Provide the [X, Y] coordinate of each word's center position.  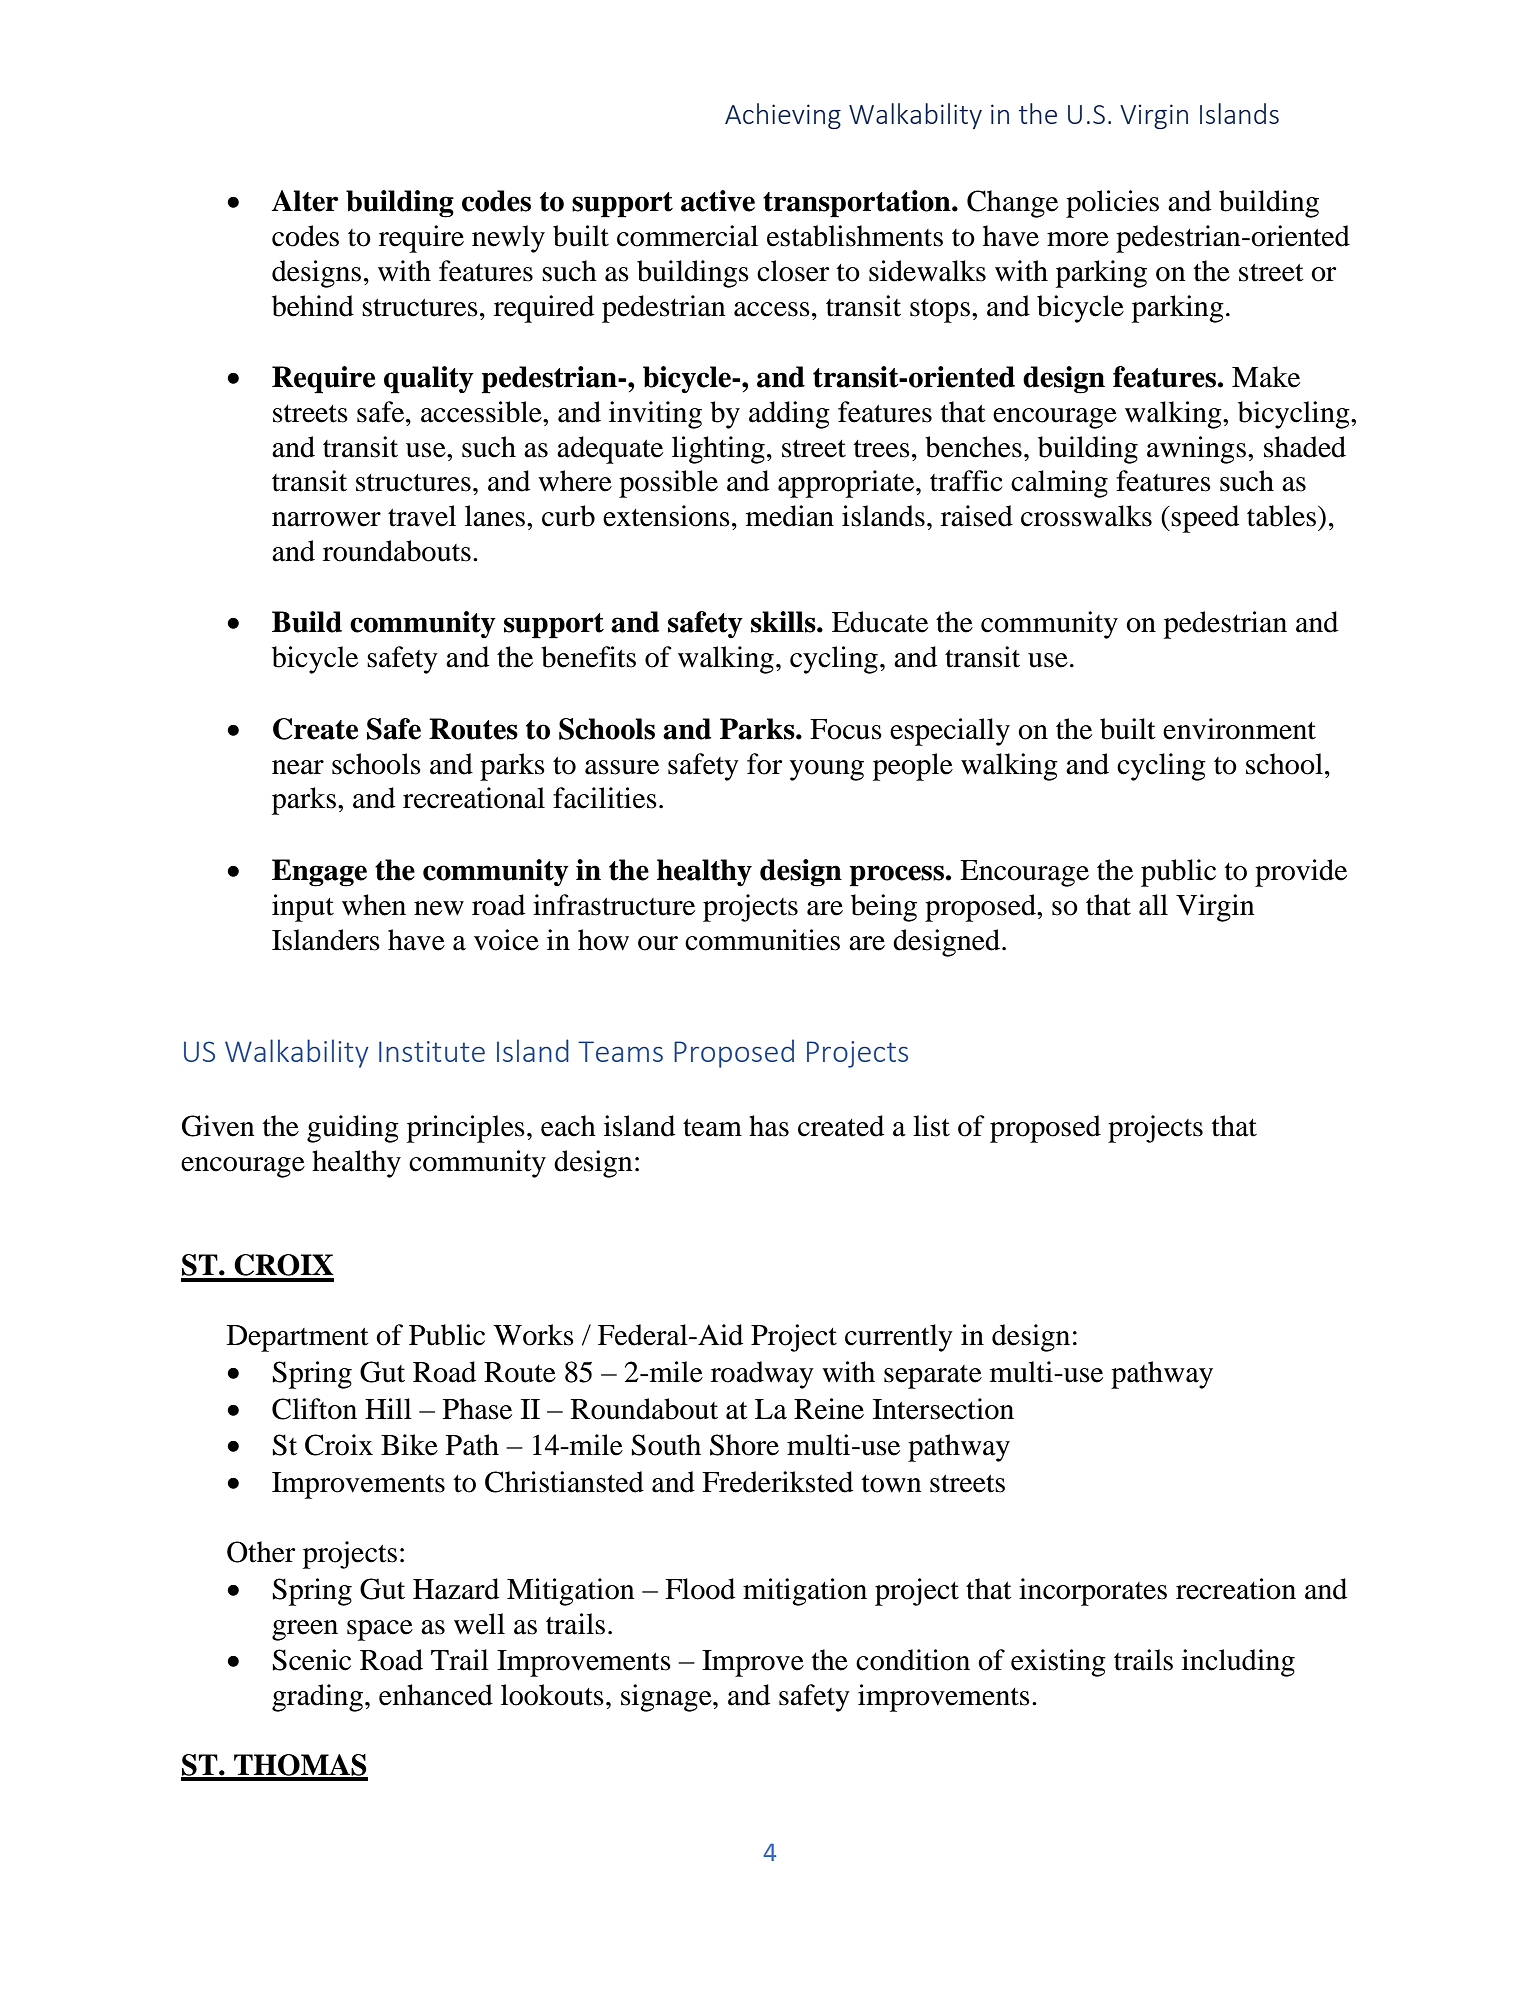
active [718, 201]
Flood [700, 1589]
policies [1112, 204]
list [931, 1126]
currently [899, 1338]
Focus [846, 729]
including [1238, 1663]
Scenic [312, 1660]
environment [1239, 729]
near [298, 767]
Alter [305, 201]
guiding [353, 1129]
